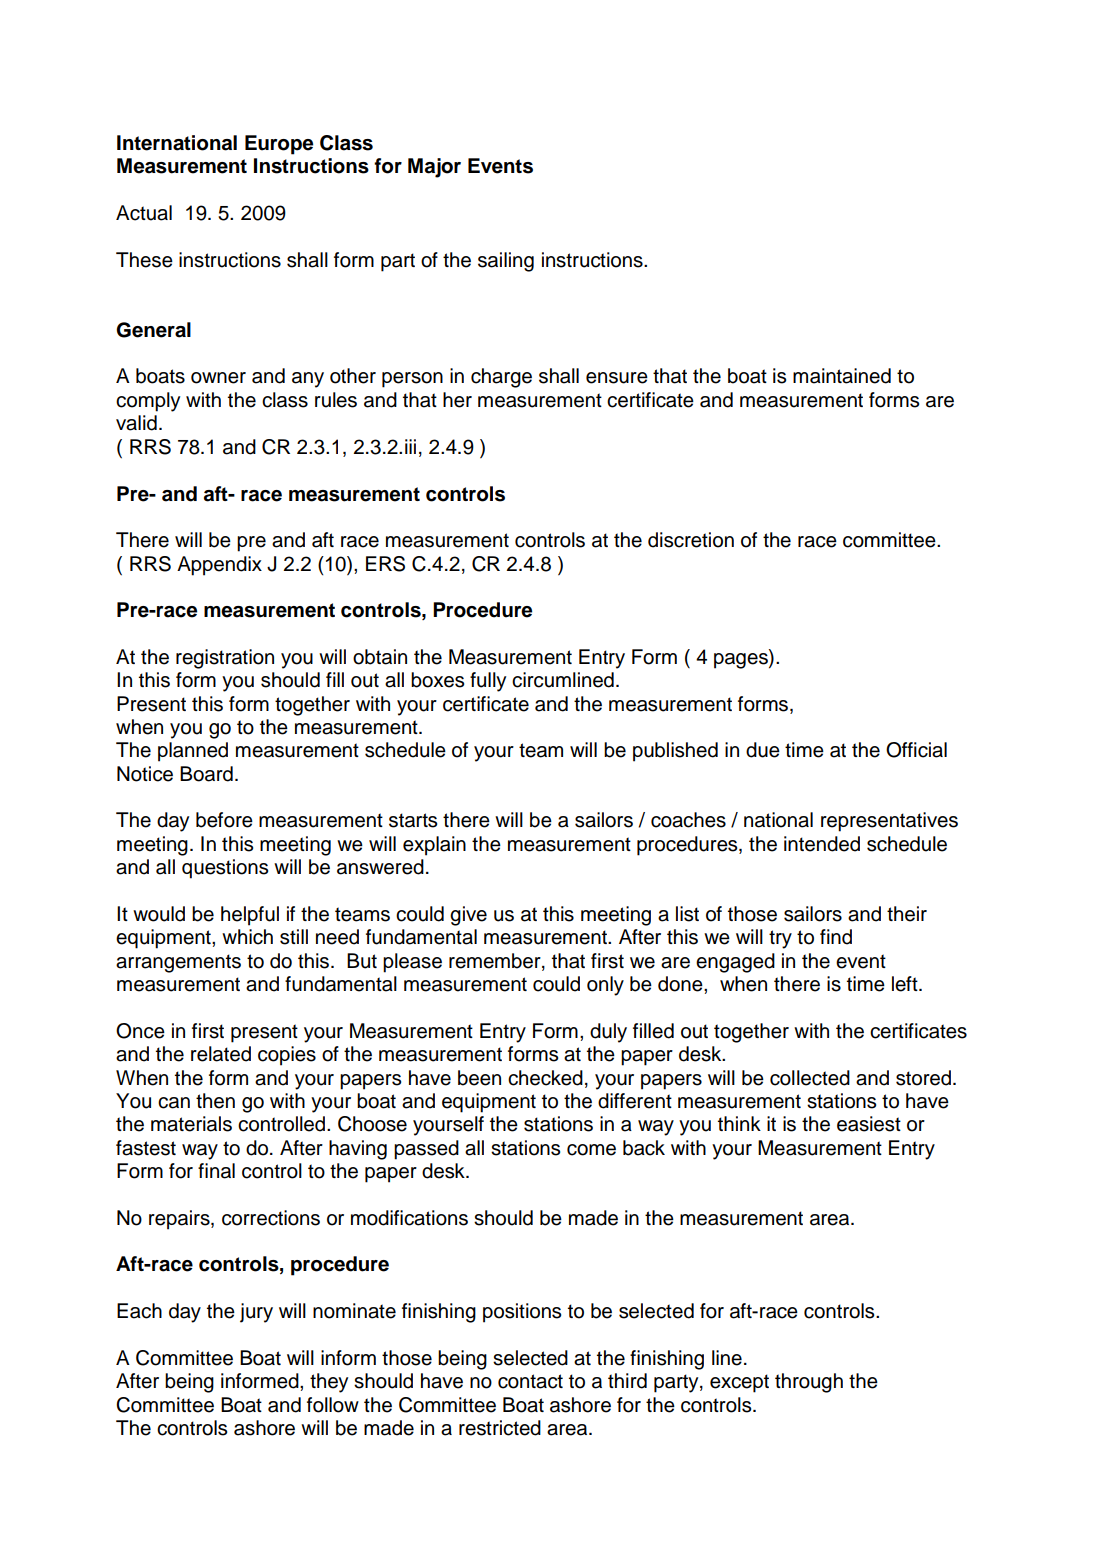  I want to click on contact, so click(530, 1381).
